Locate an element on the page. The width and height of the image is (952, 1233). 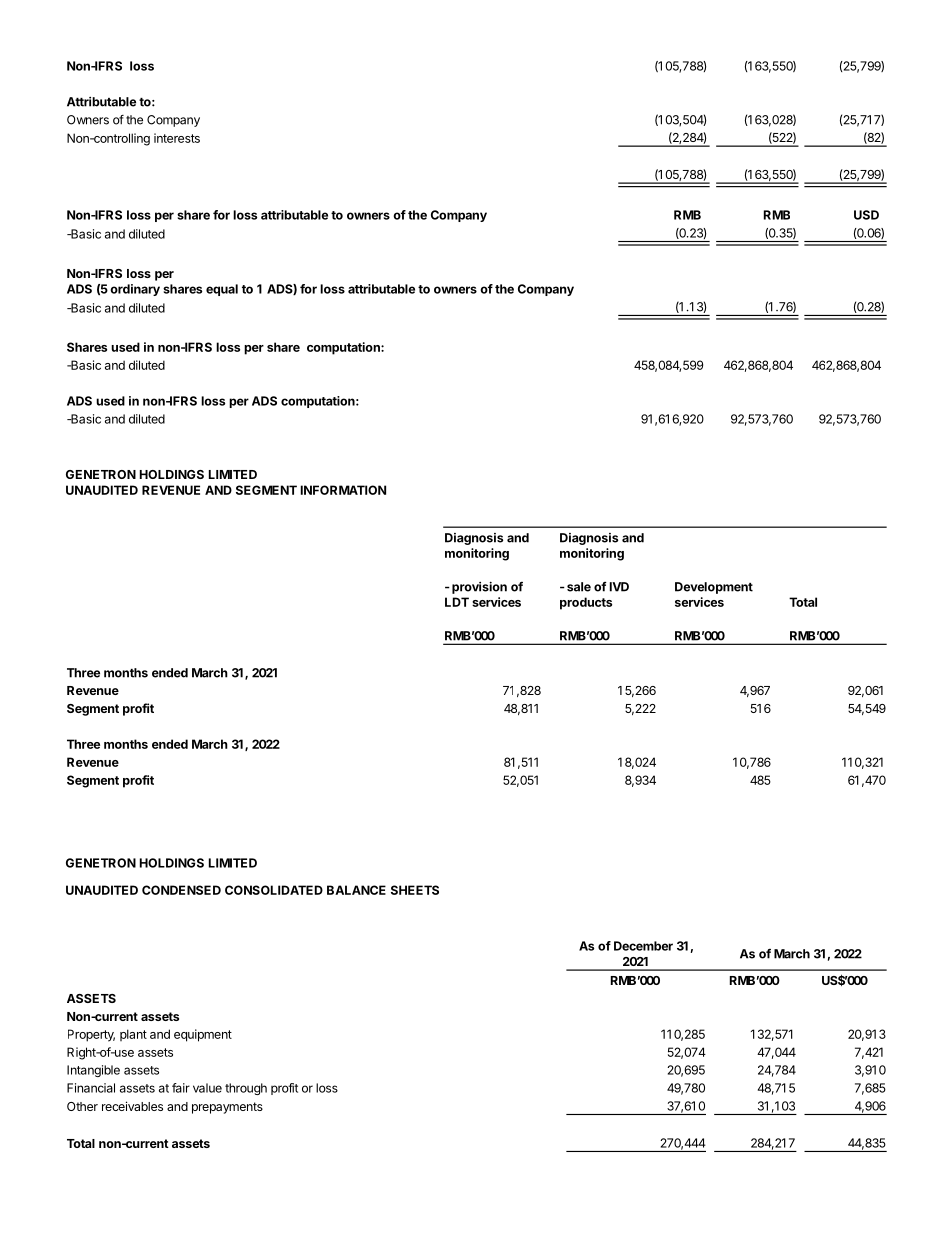
Development is located at coordinates (714, 588).
